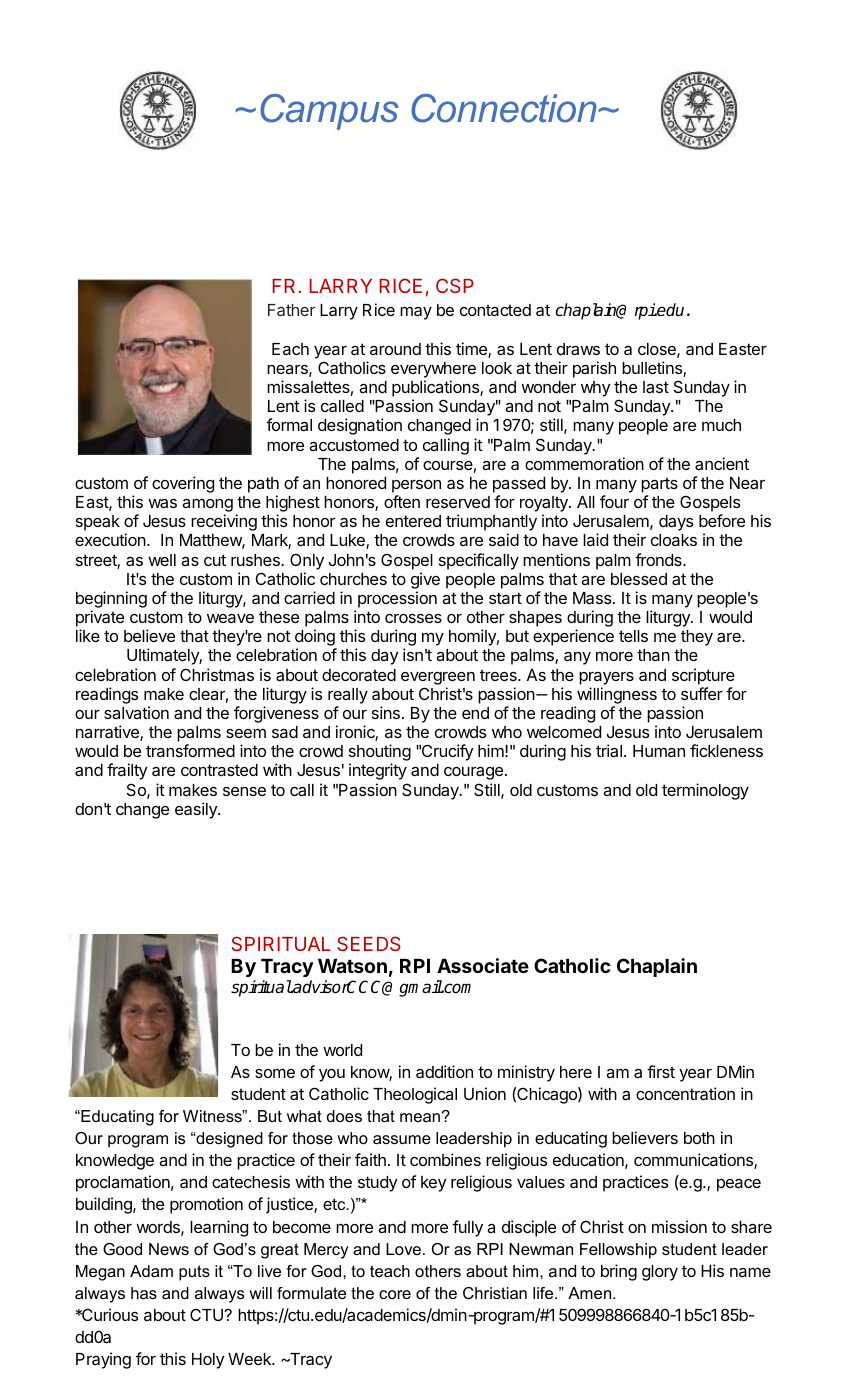  I want to click on Connection, so click(505, 108).
